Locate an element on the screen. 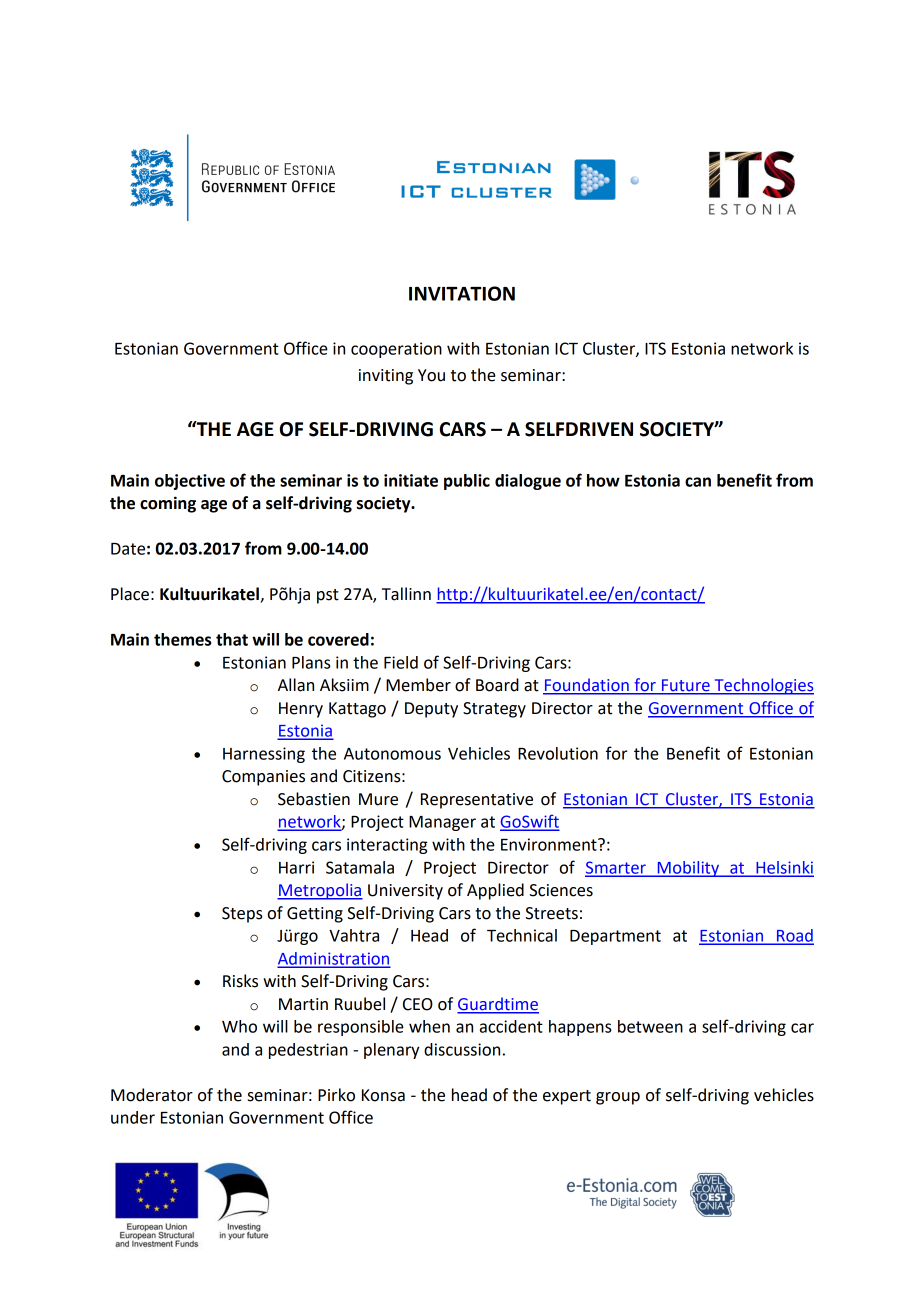 The width and height of the screenshot is (924, 1308). coming is located at coordinates (168, 504).
